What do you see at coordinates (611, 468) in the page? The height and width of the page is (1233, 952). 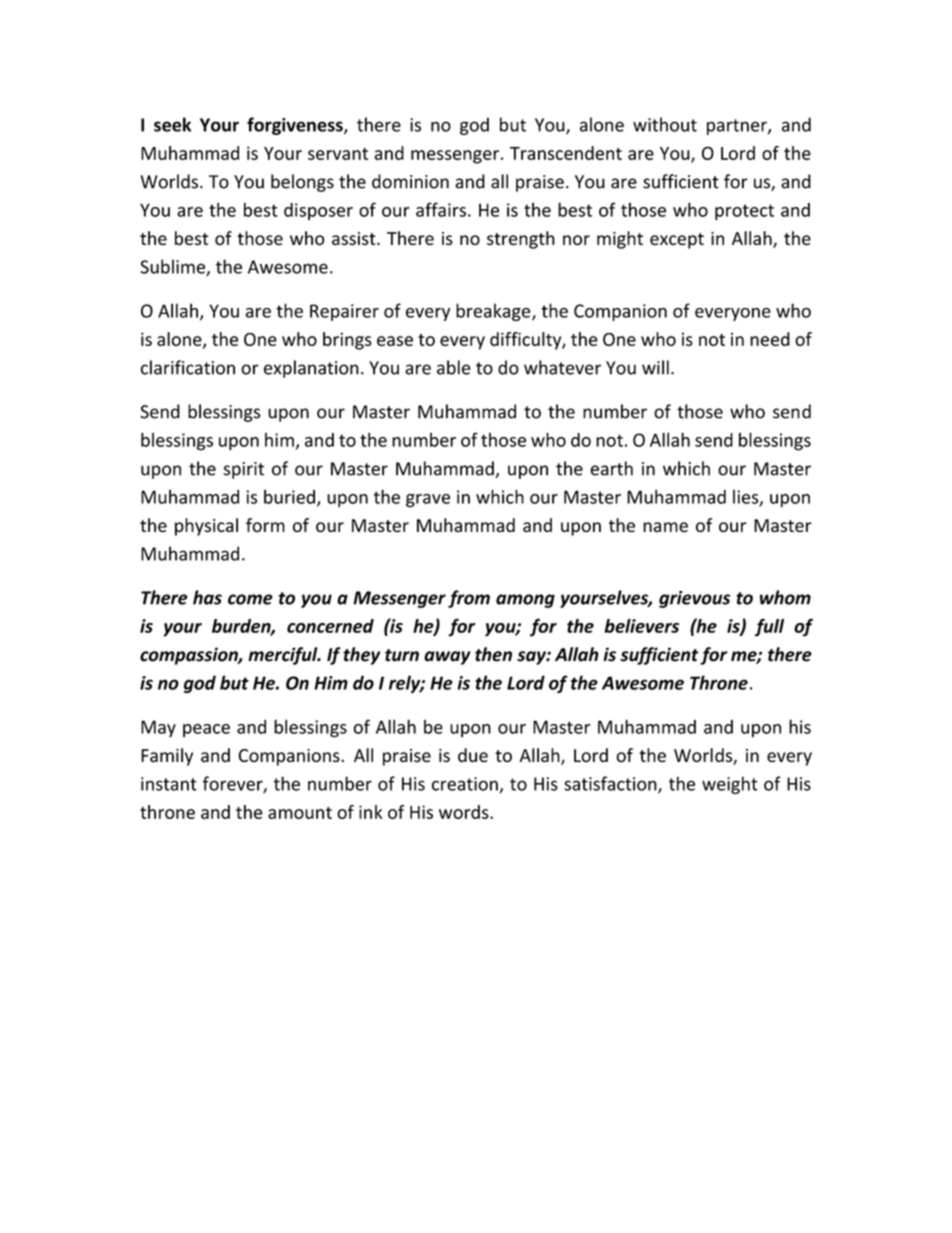 I see `earth` at bounding box center [611, 468].
